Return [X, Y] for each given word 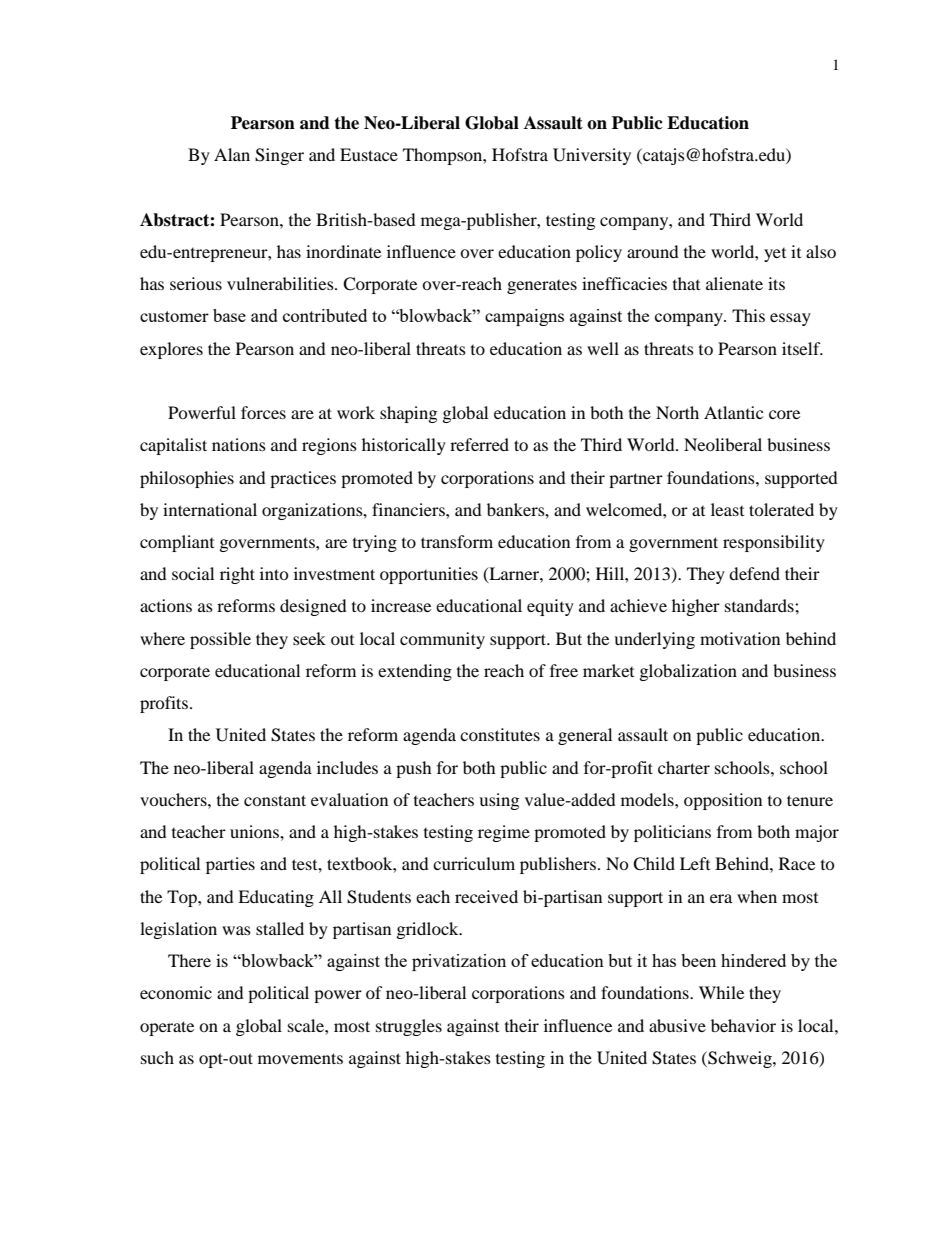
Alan [232, 154]
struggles [409, 1027]
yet [775, 255]
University [592, 156]
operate [167, 1028]
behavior [743, 1025]
